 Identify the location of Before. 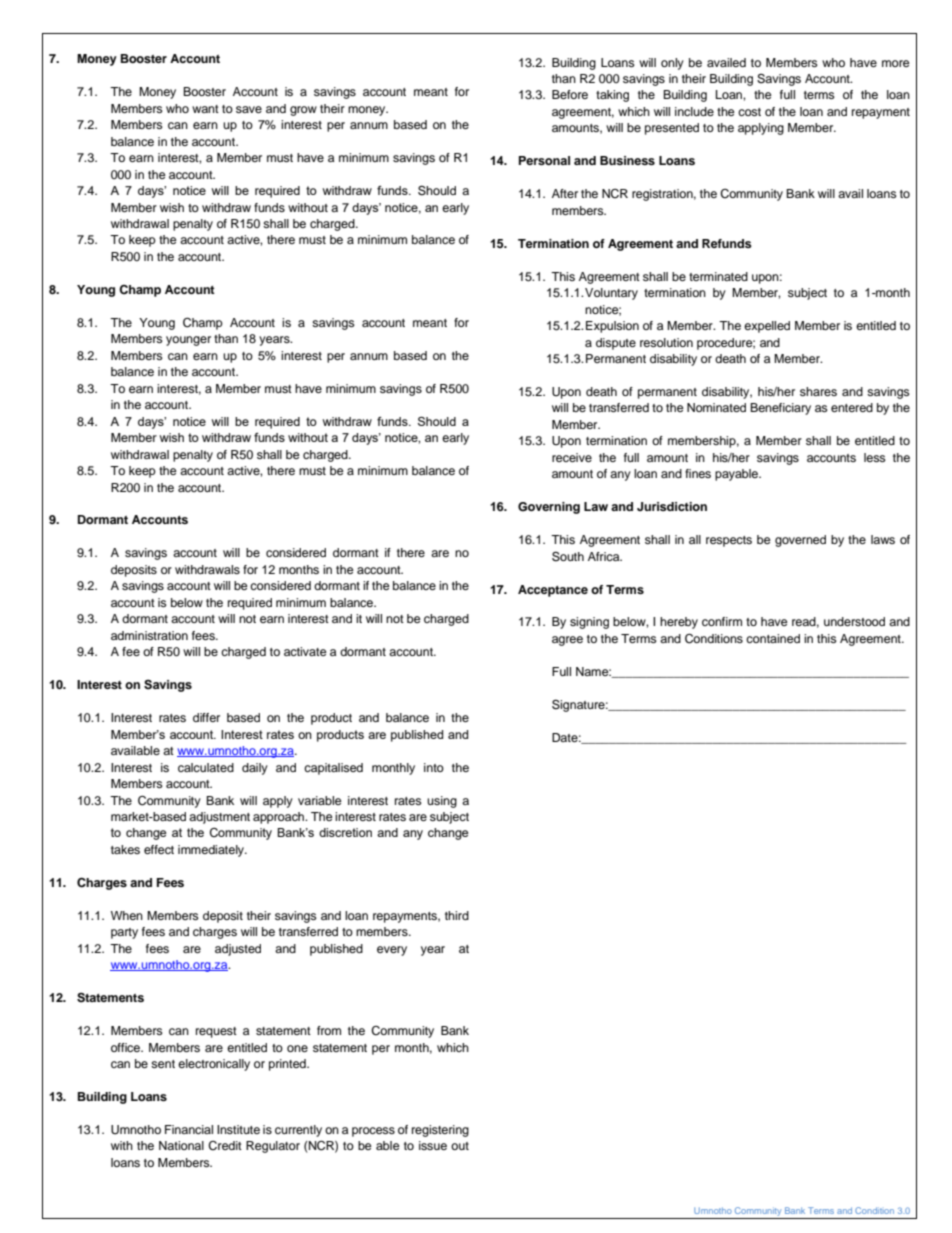
(570, 94).
